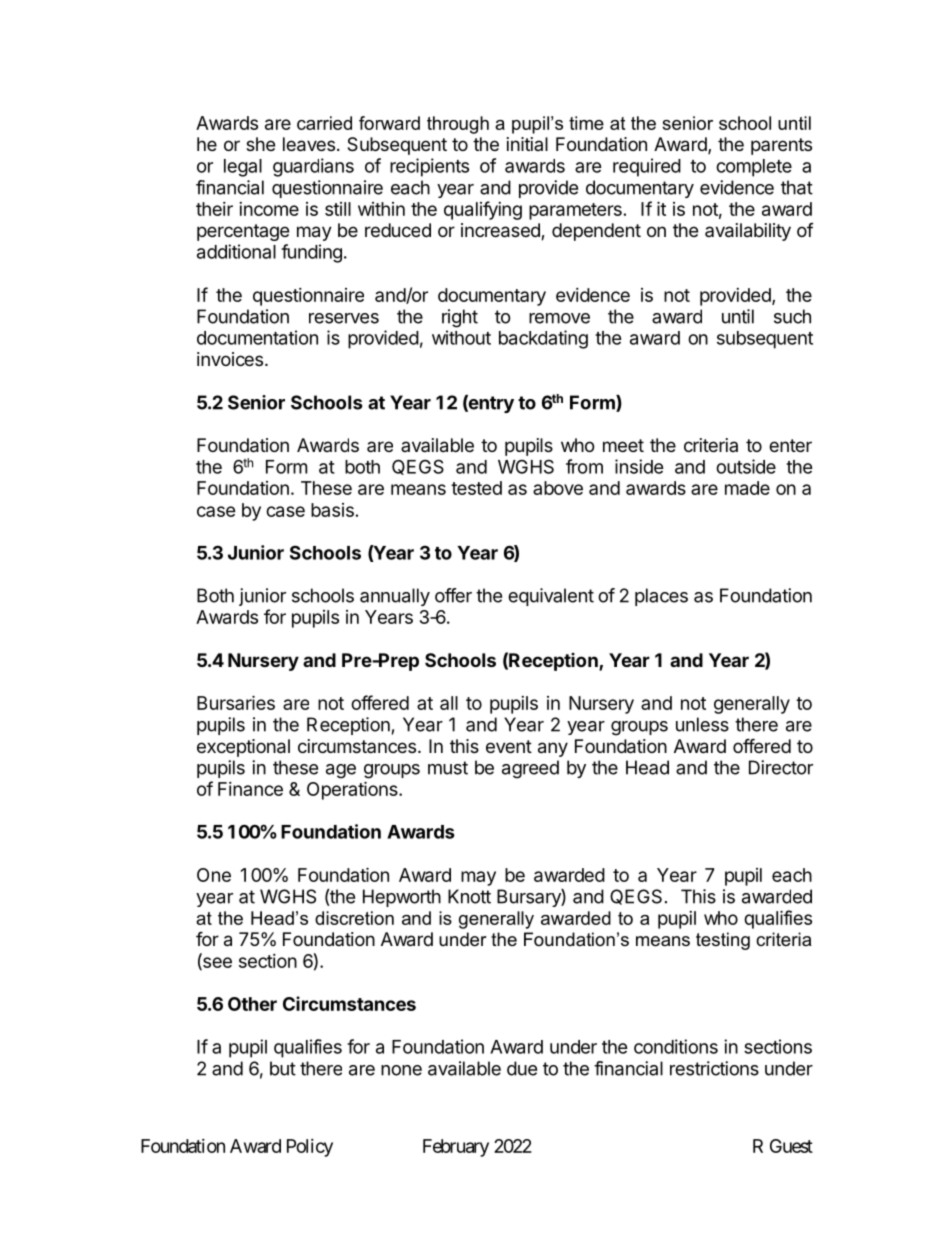 This image has height=1233, width=952. I want to click on due, so click(522, 1068).
